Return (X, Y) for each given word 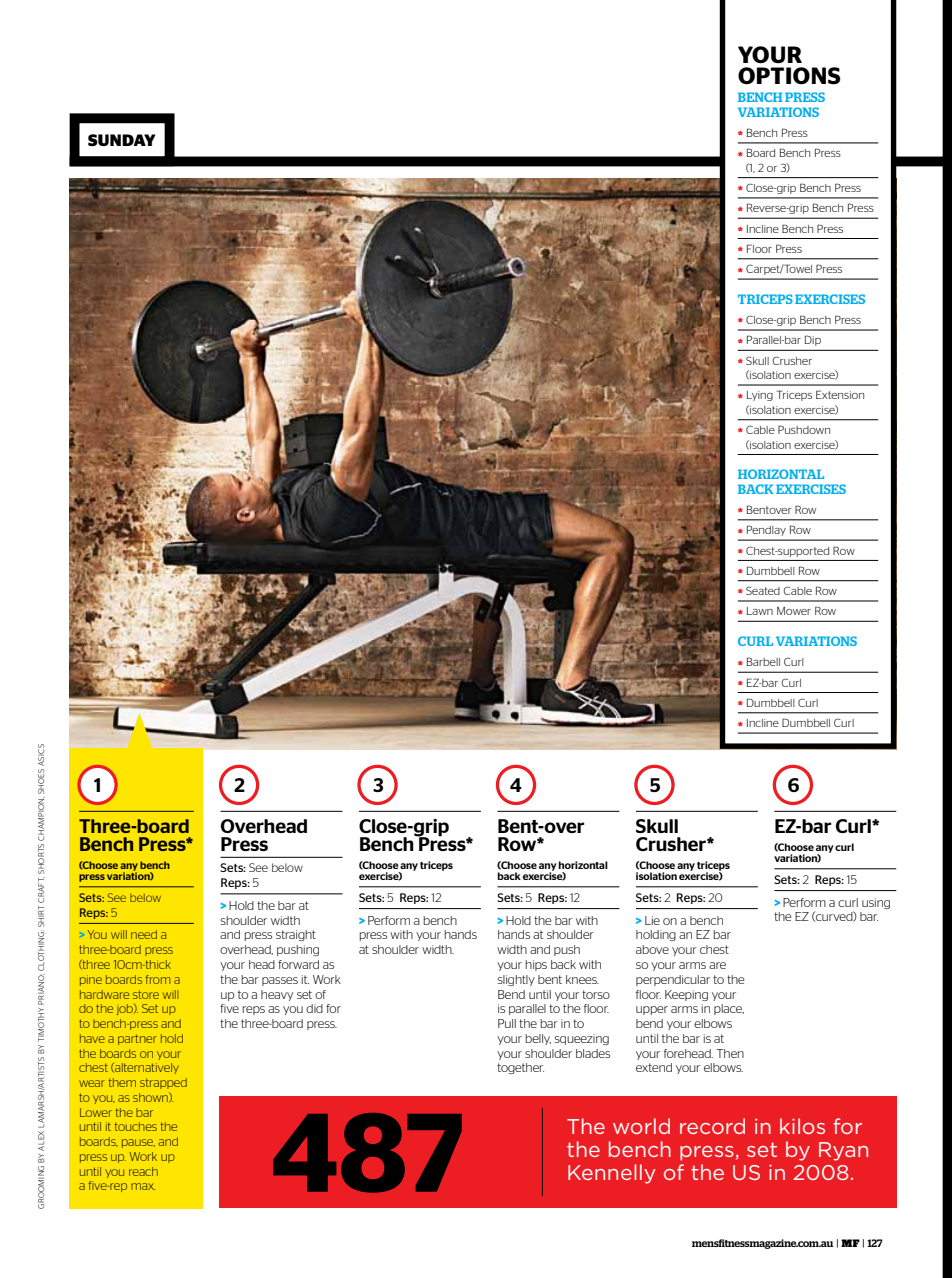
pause (138, 1143)
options (789, 76)
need (144, 934)
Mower (794, 611)
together (520, 1068)
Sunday (121, 140)
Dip (813, 341)
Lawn (760, 611)
